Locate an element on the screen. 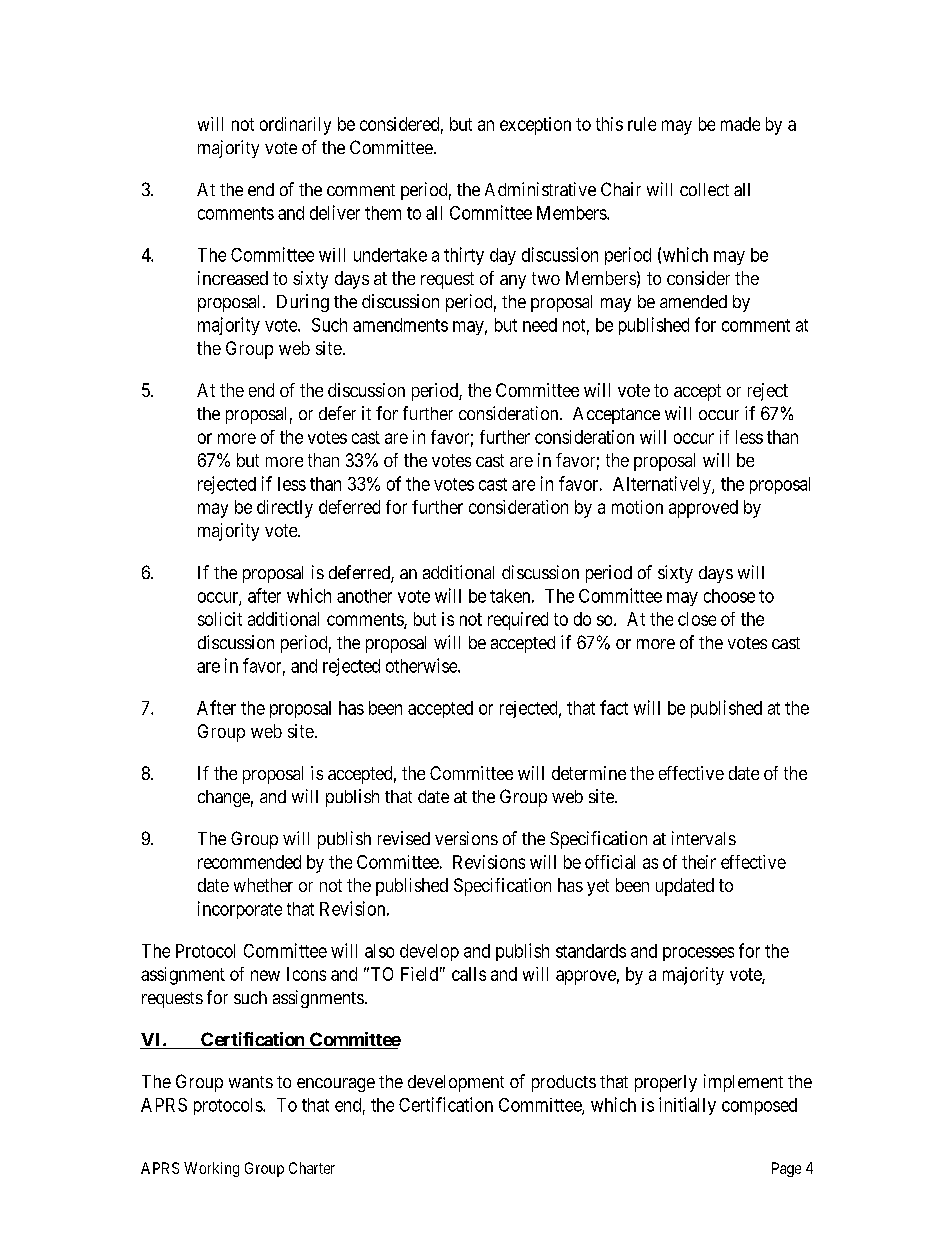 Image resolution: width=952 pixels, height=1233 pixels. their is located at coordinates (699, 862).
